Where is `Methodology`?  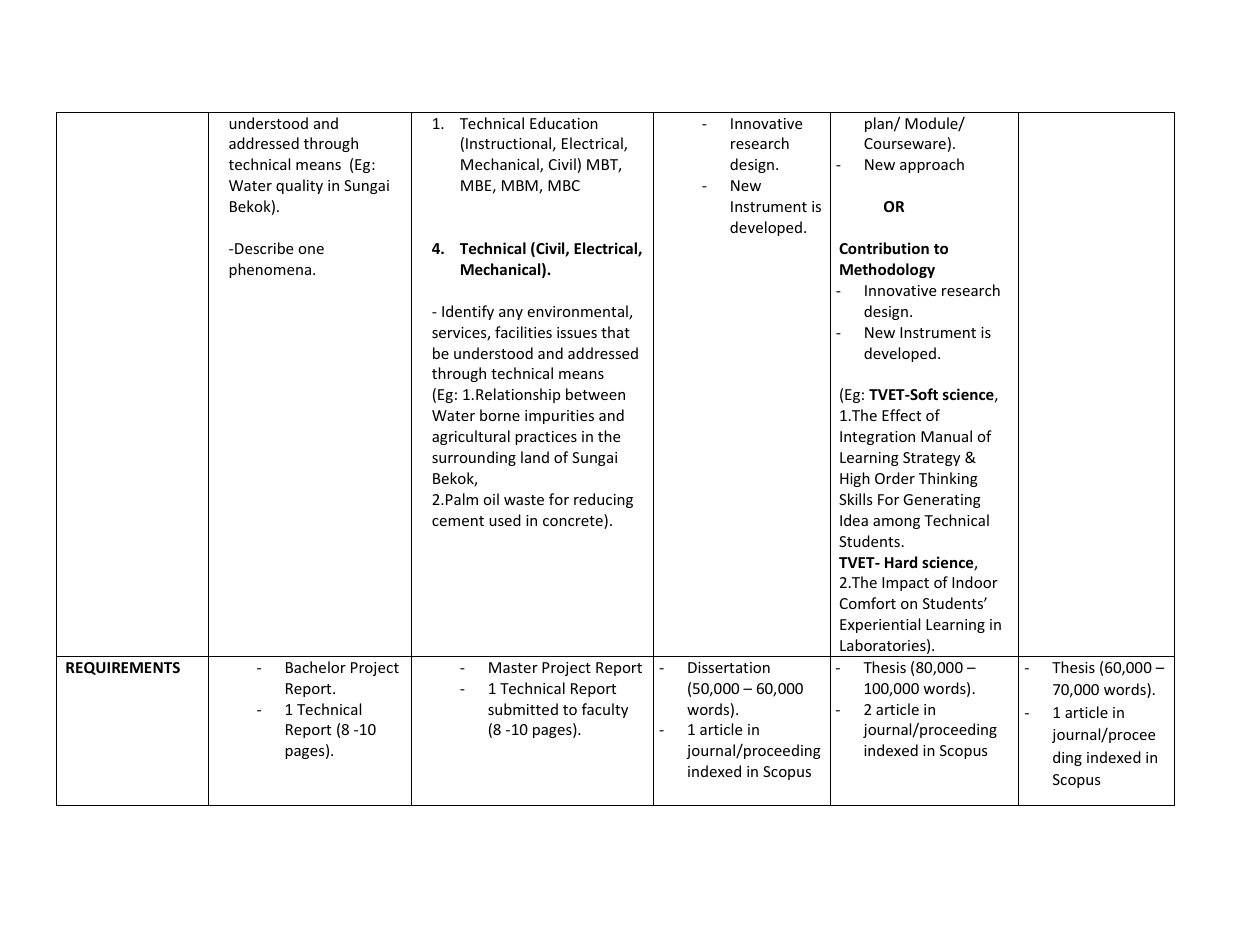
Methodology is located at coordinates (887, 270).
